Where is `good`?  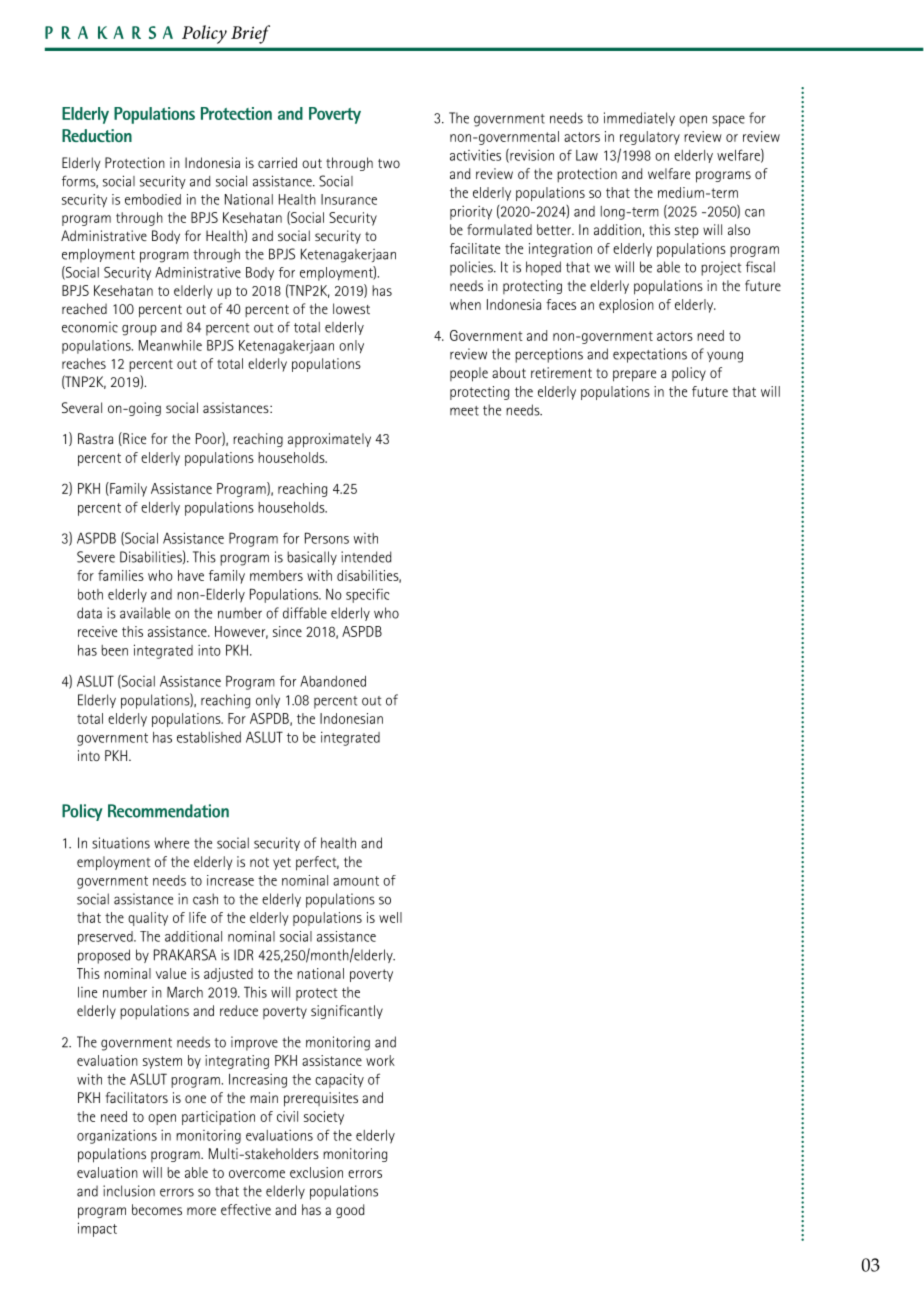
good is located at coordinates (350, 1211).
